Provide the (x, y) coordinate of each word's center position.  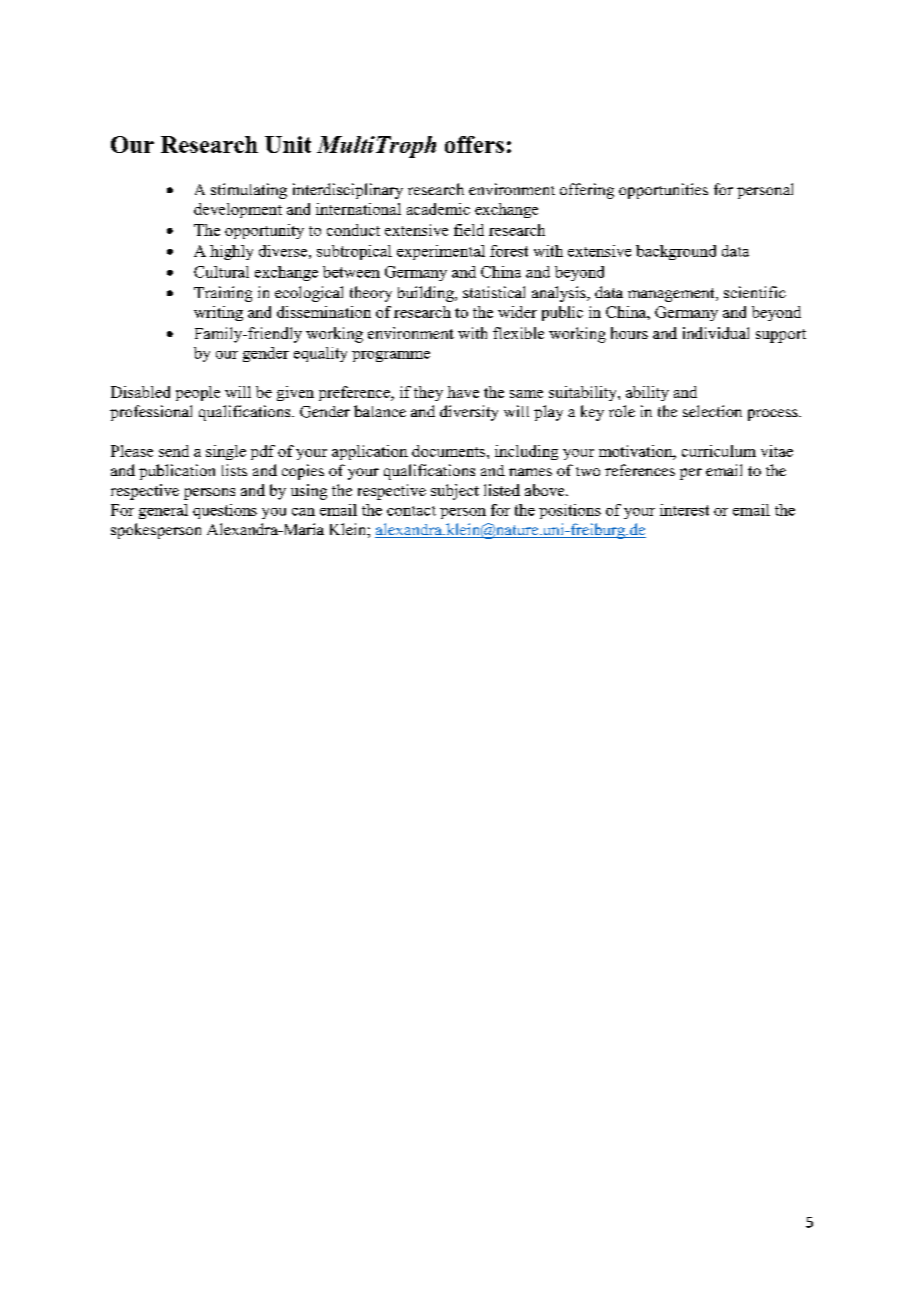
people (198, 393)
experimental (441, 252)
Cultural (221, 272)
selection (712, 411)
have (463, 392)
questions (225, 511)
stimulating (249, 191)
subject (455, 492)
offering (587, 191)
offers (474, 144)
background (676, 252)
